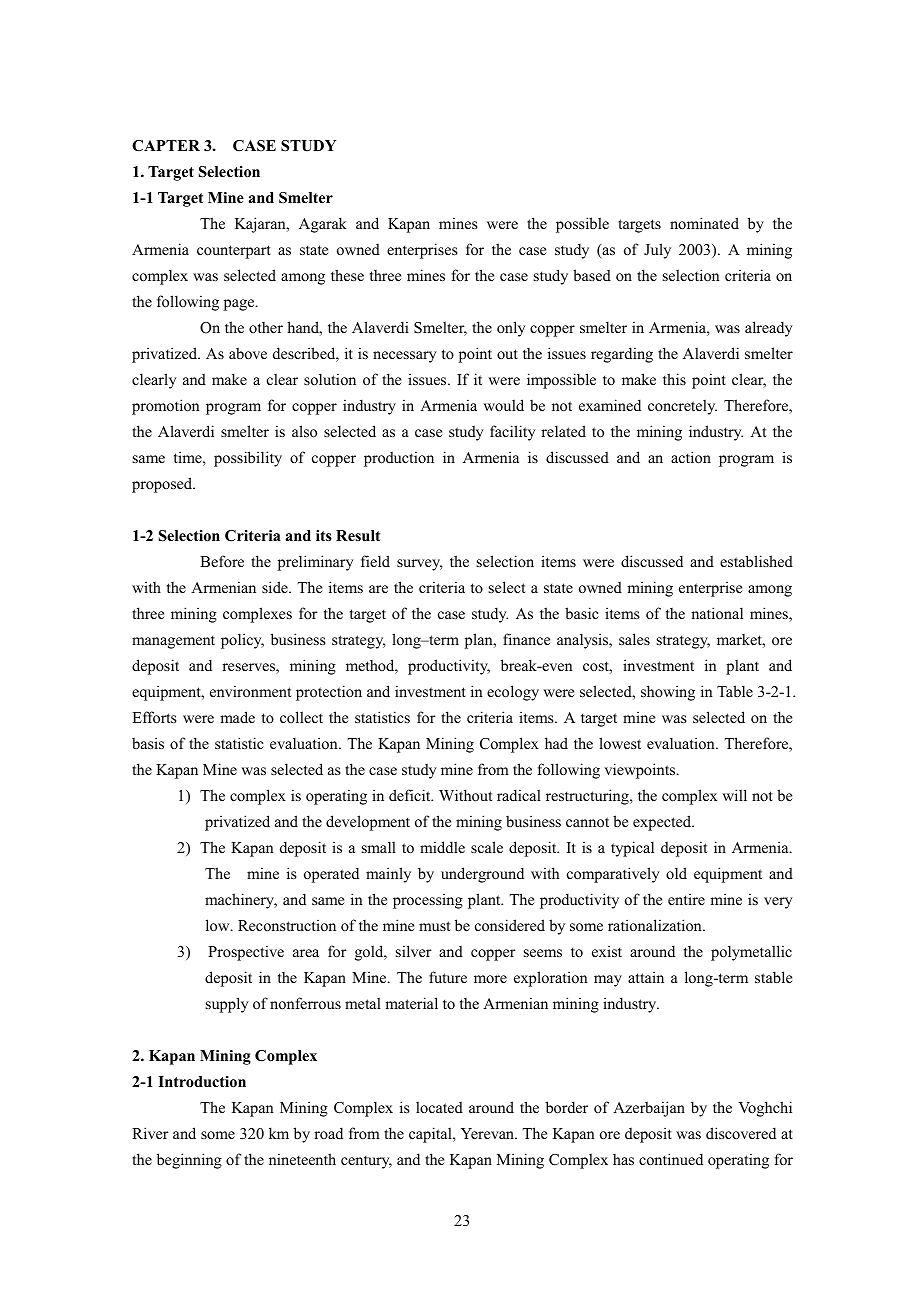 This screenshot has width=924, height=1308. I want to click on showing, so click(668, 693).
